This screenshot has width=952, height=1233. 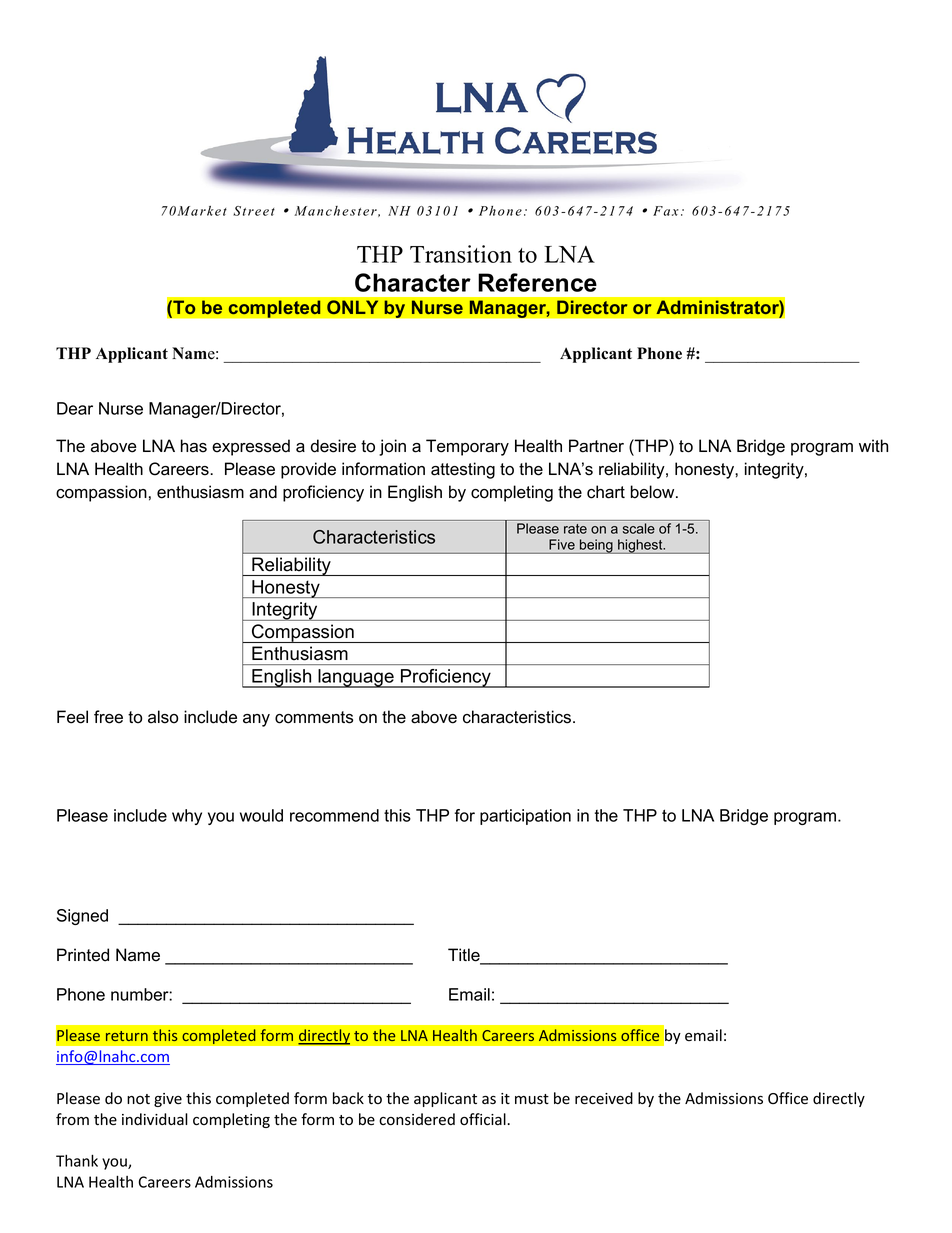 I want to click on Printed, so click(x=83, y=955).
